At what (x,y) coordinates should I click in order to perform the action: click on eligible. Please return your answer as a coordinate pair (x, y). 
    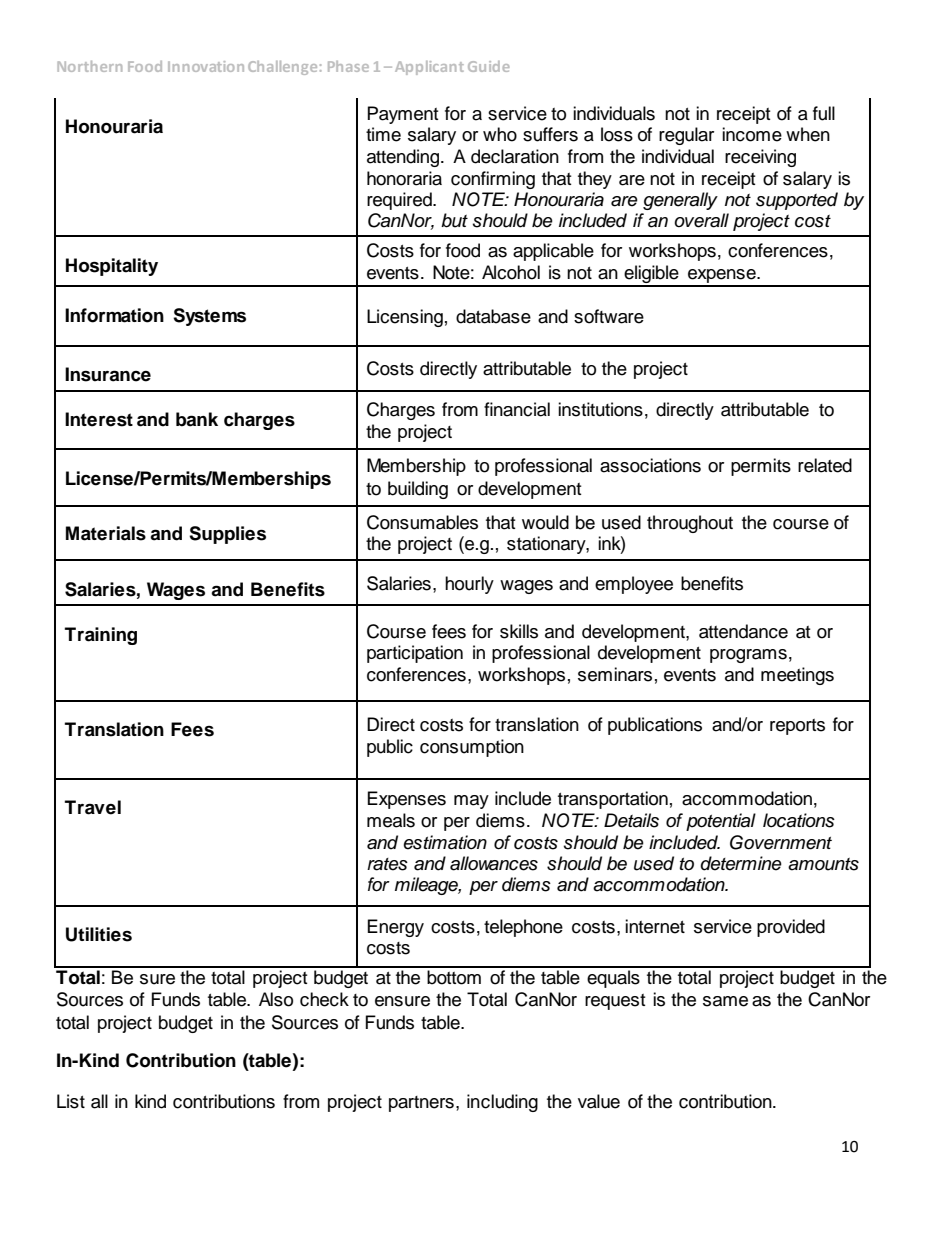
    Looking at the image, I should click on (651, 275).
